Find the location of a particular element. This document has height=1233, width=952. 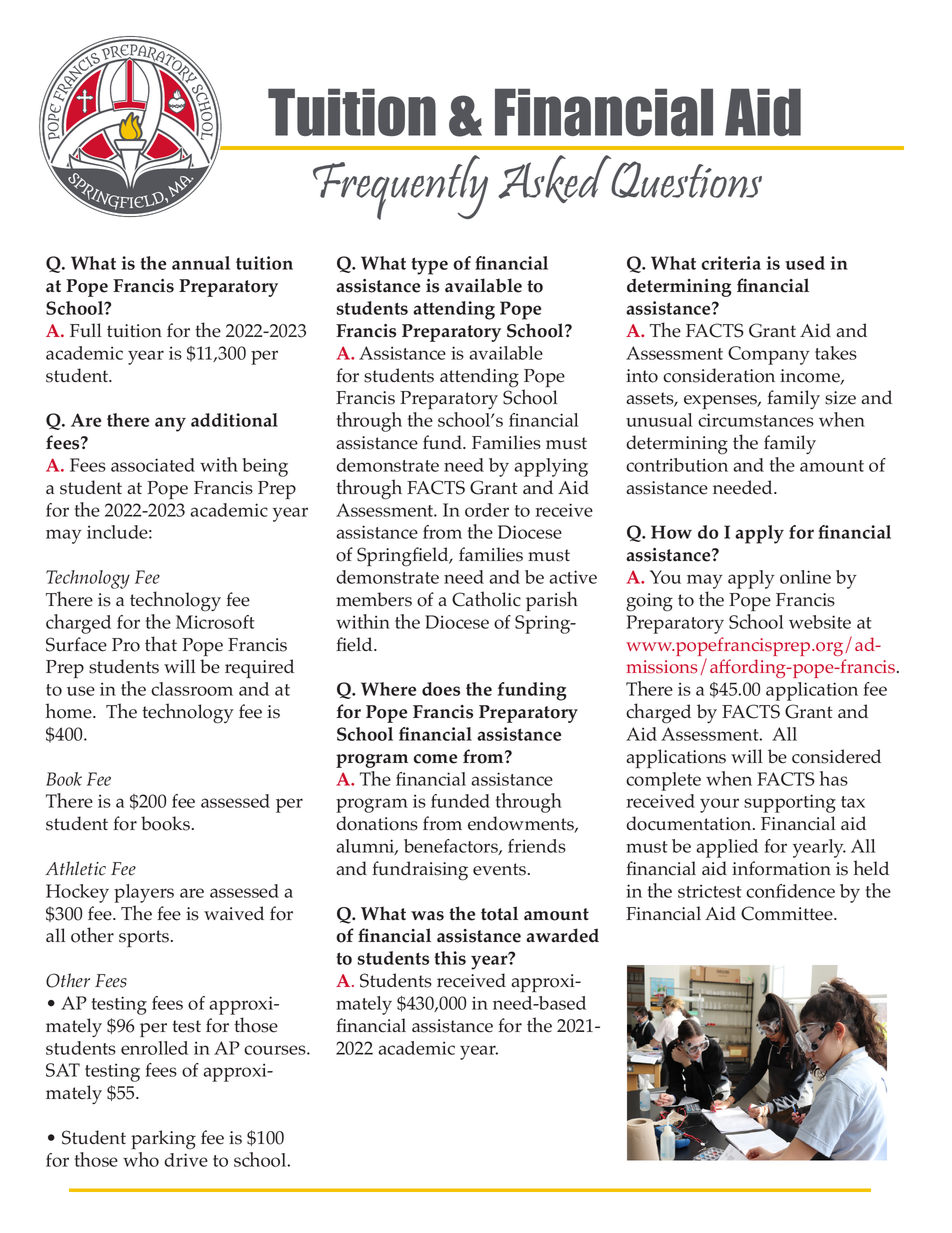

Frequently is located at coordinates (400, 187).
